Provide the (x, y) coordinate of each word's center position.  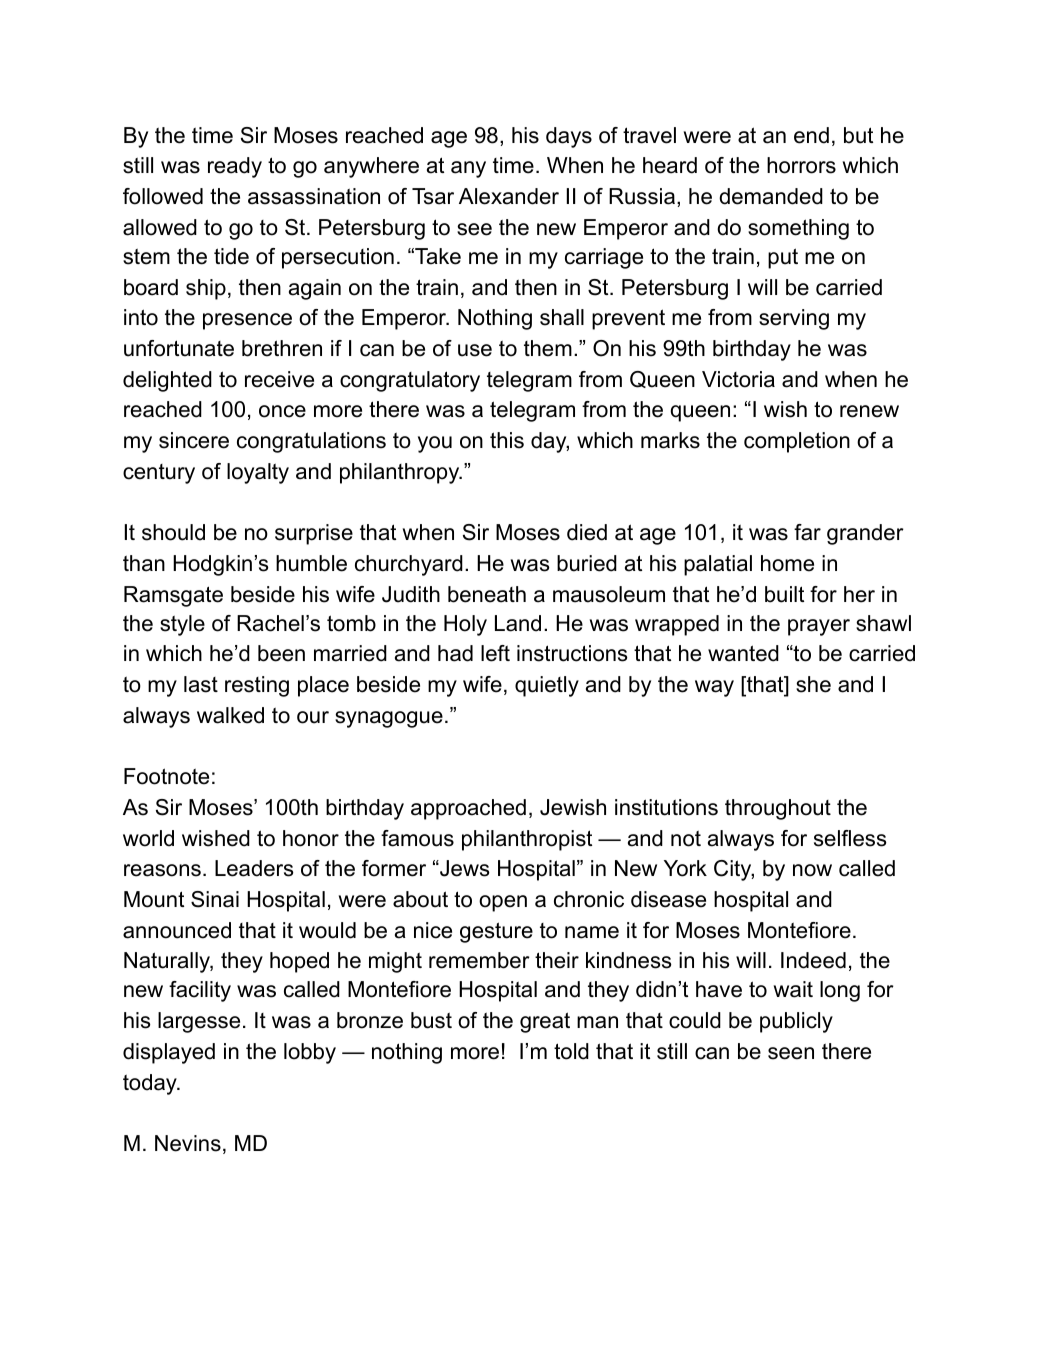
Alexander (509, 196)
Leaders (254, 868)
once (282, 411)
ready (235, 167)
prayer (819, 627)
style (182, 625)
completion (797, 442)
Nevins (188, 1143)
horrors (801, 165)
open (503, 903)
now (812, 870)
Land (518, 623)
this (507, 440)
